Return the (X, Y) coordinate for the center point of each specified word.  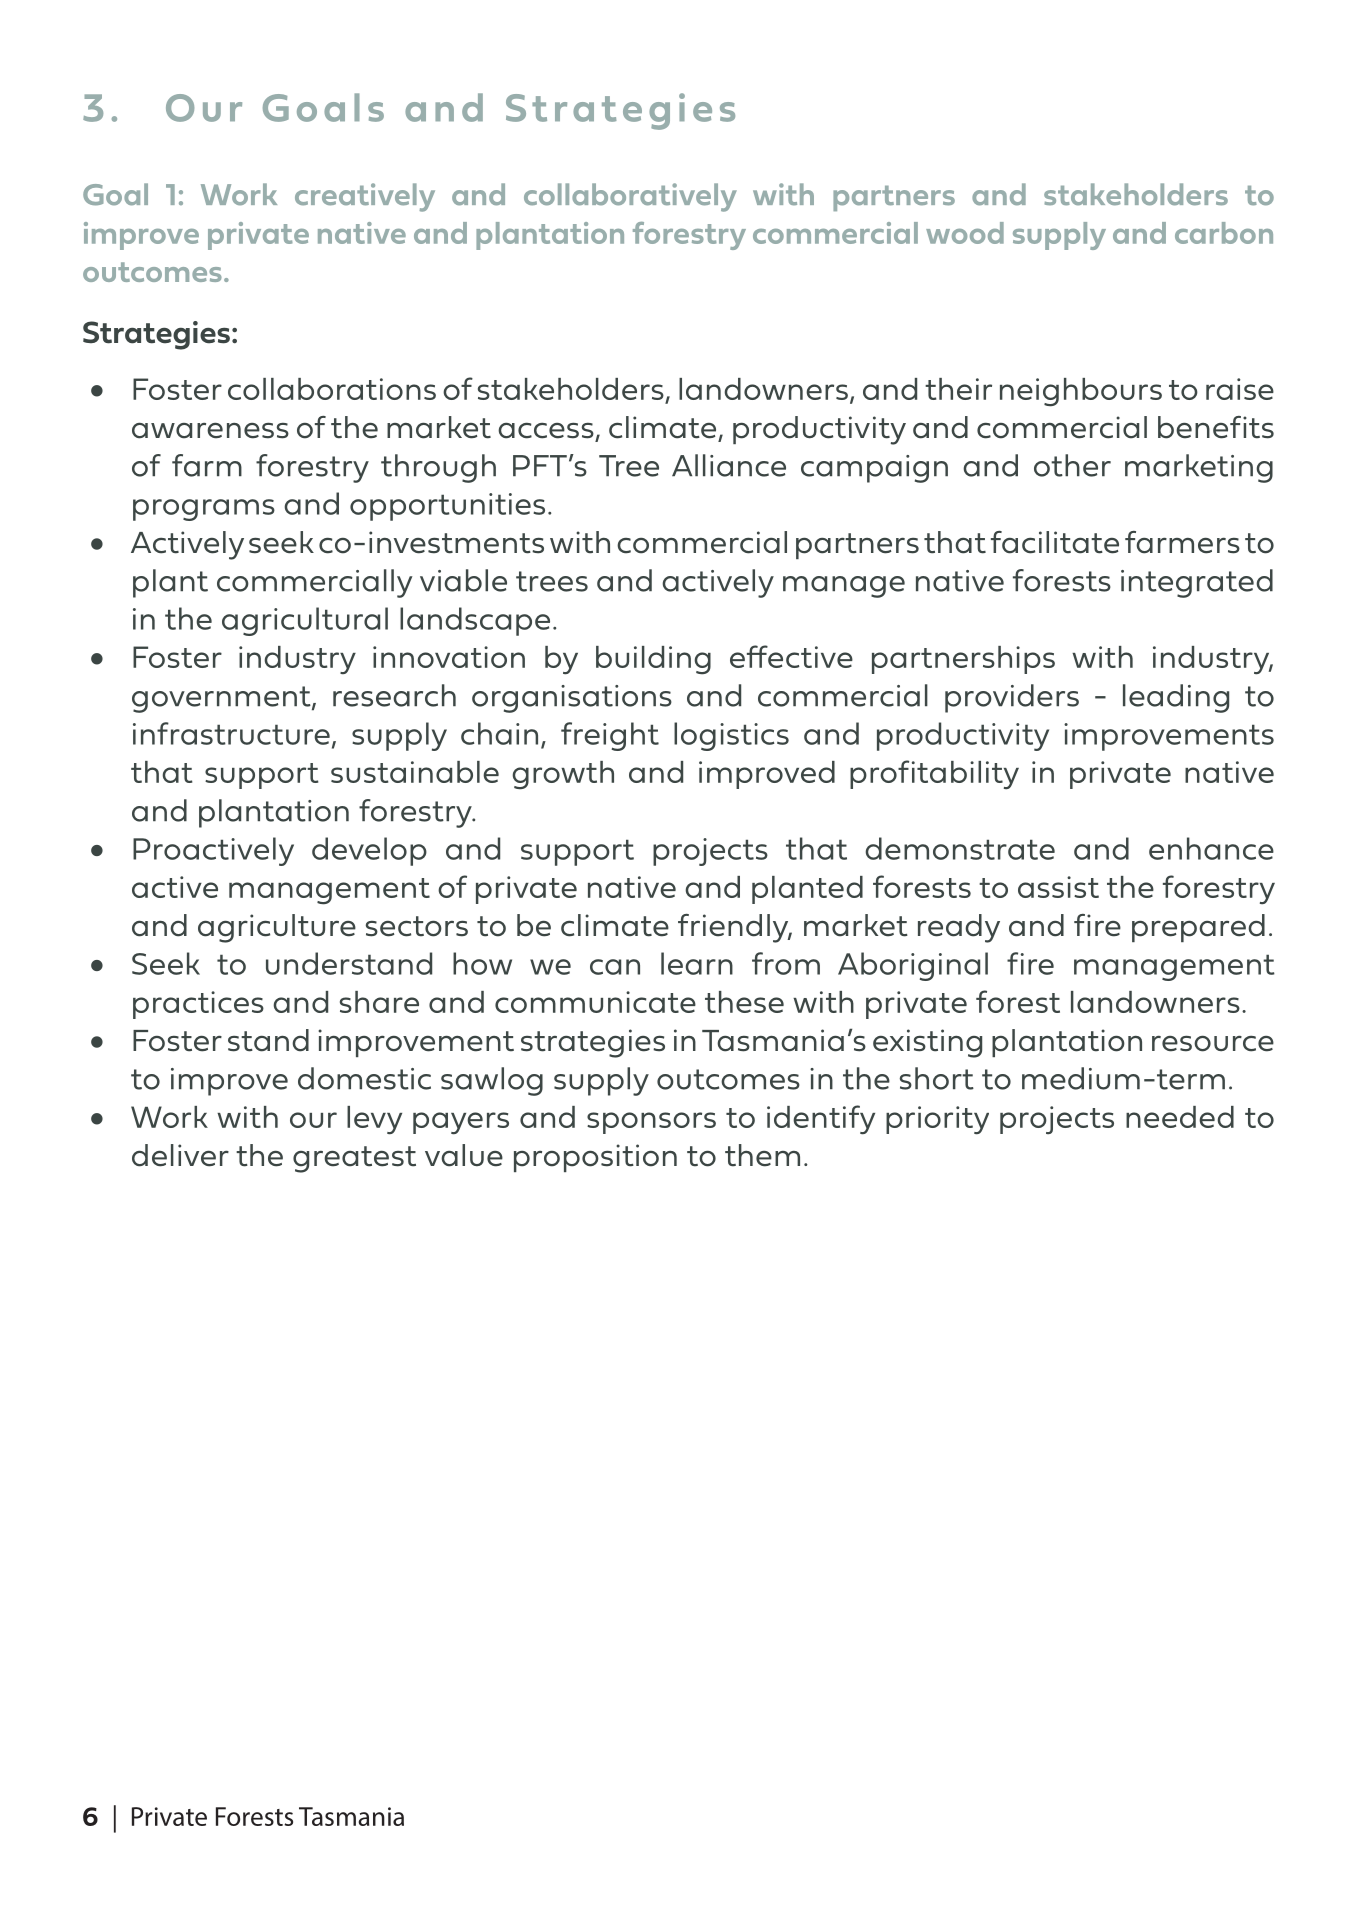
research (394, 695)
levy (374, 1120)
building (653, 660)
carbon (1224, 233)
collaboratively (630, 197)
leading (1176, 698)
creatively (365, 197)
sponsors (651, 1123)
